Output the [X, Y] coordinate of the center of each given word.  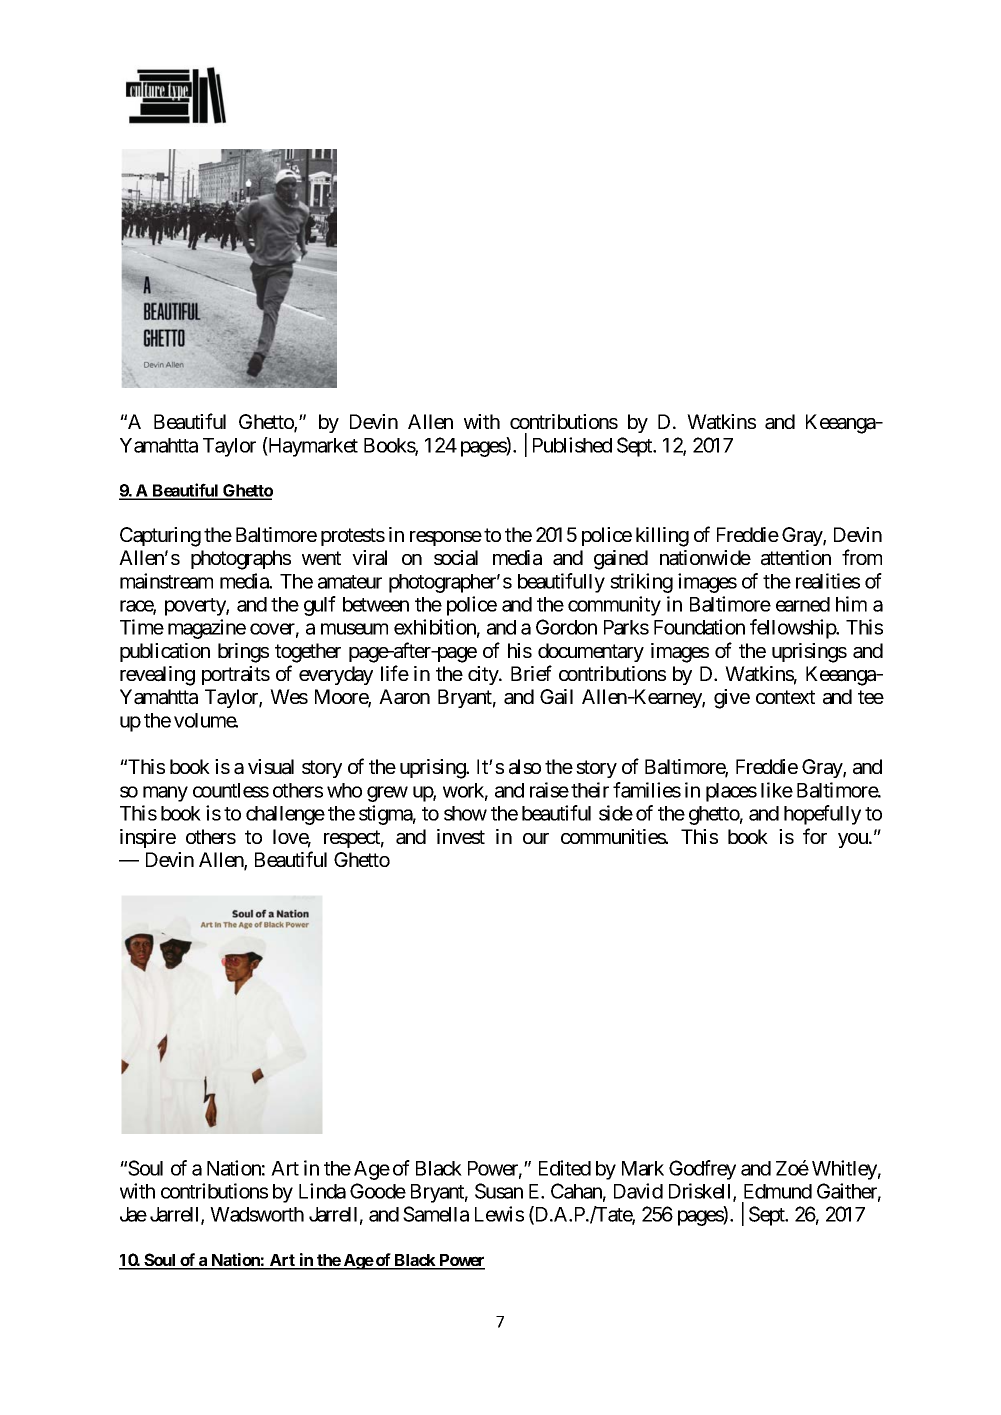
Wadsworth [257, 1214]
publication [165, 652]
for [815, 836]
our [536, 838]
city [484, 675]
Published [572, 445]
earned [803, 604]
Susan [499, 1191]
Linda [322, 1191]
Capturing [160, 537]
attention [796, 558]
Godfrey [702, 1170]
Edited [565, 1168]
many [165, 794]
